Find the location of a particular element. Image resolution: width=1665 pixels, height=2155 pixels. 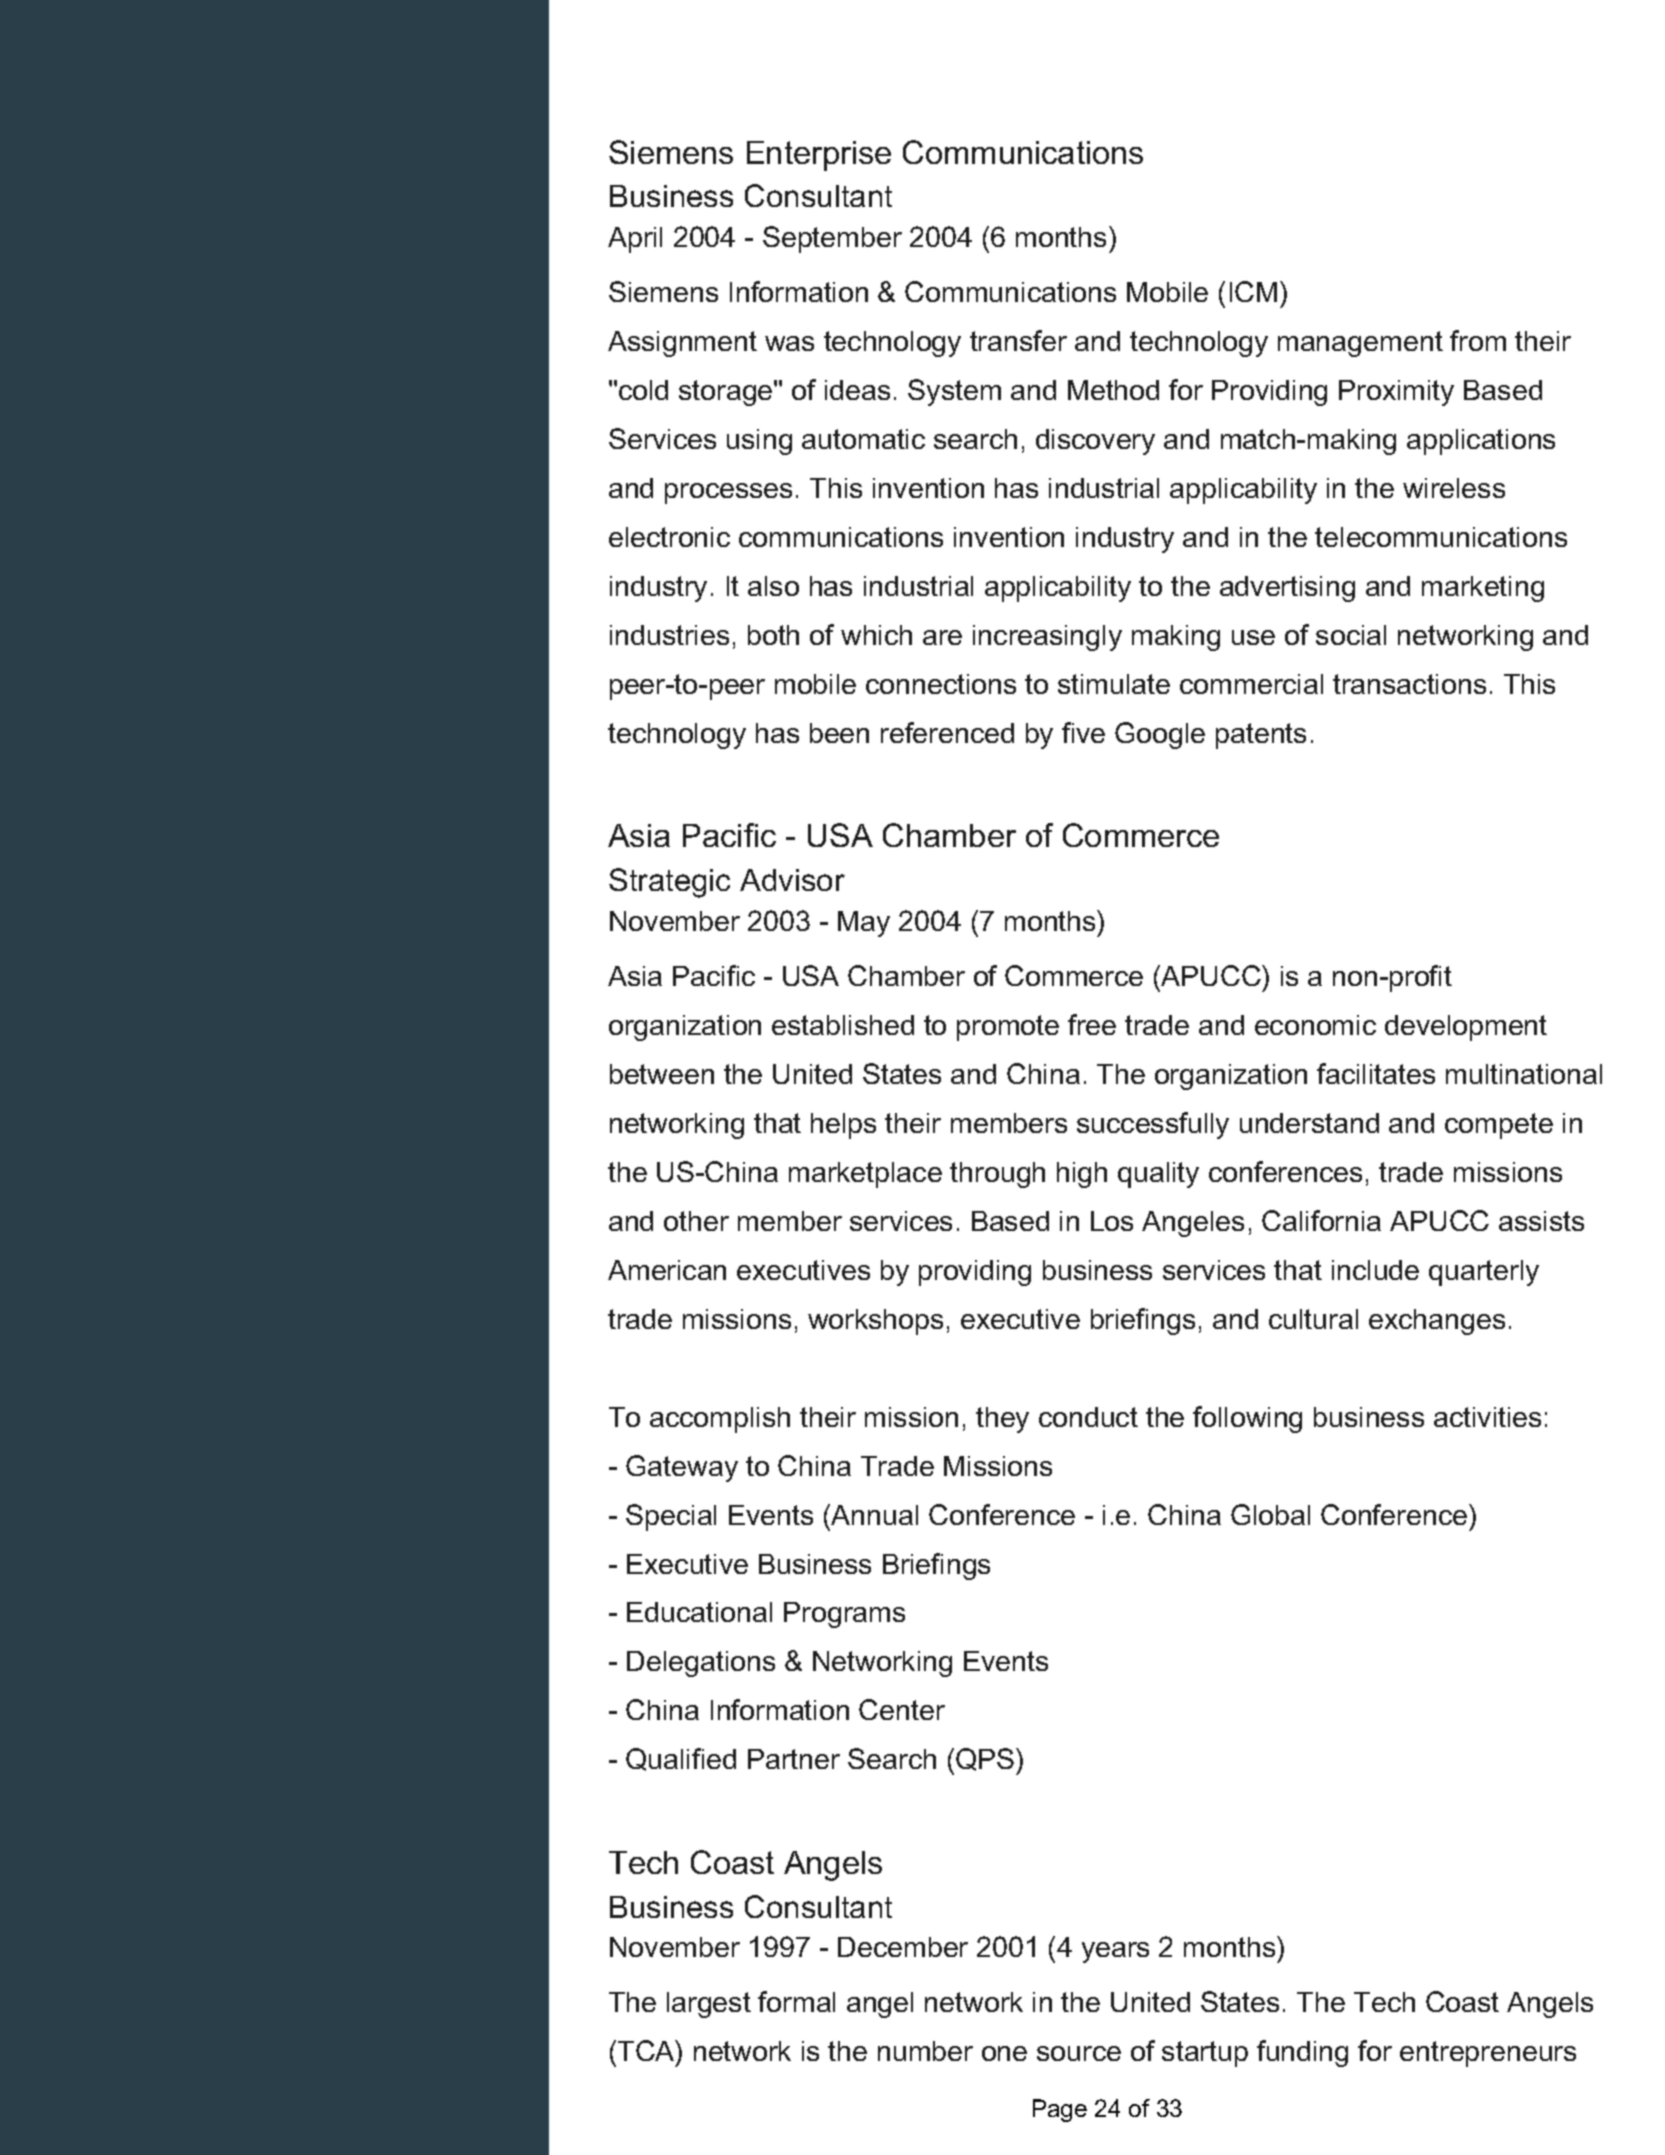

transfer is located at coordinates (1018, 340).
